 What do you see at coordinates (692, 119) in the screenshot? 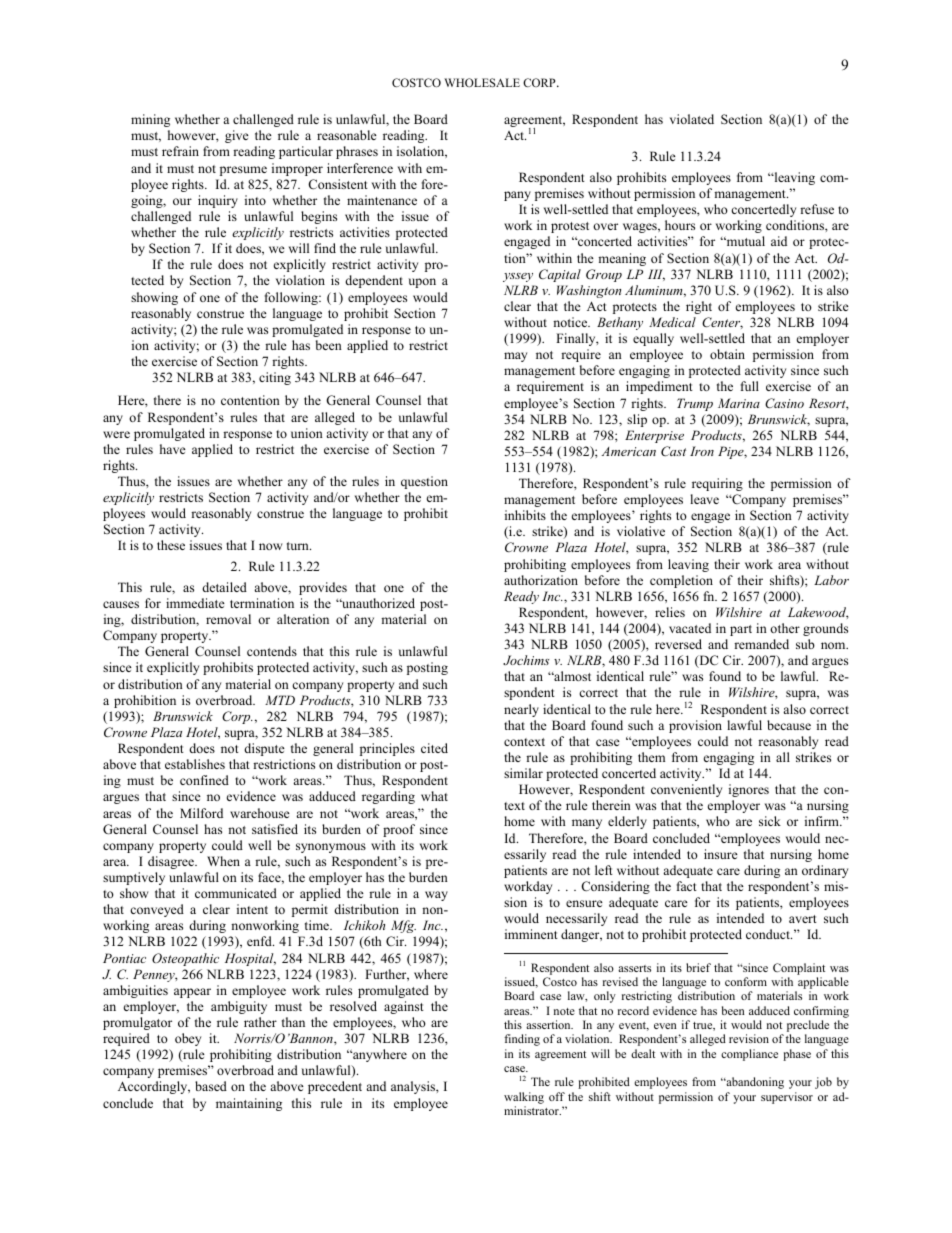
I see `violated` at bounding box center [692, 119].
